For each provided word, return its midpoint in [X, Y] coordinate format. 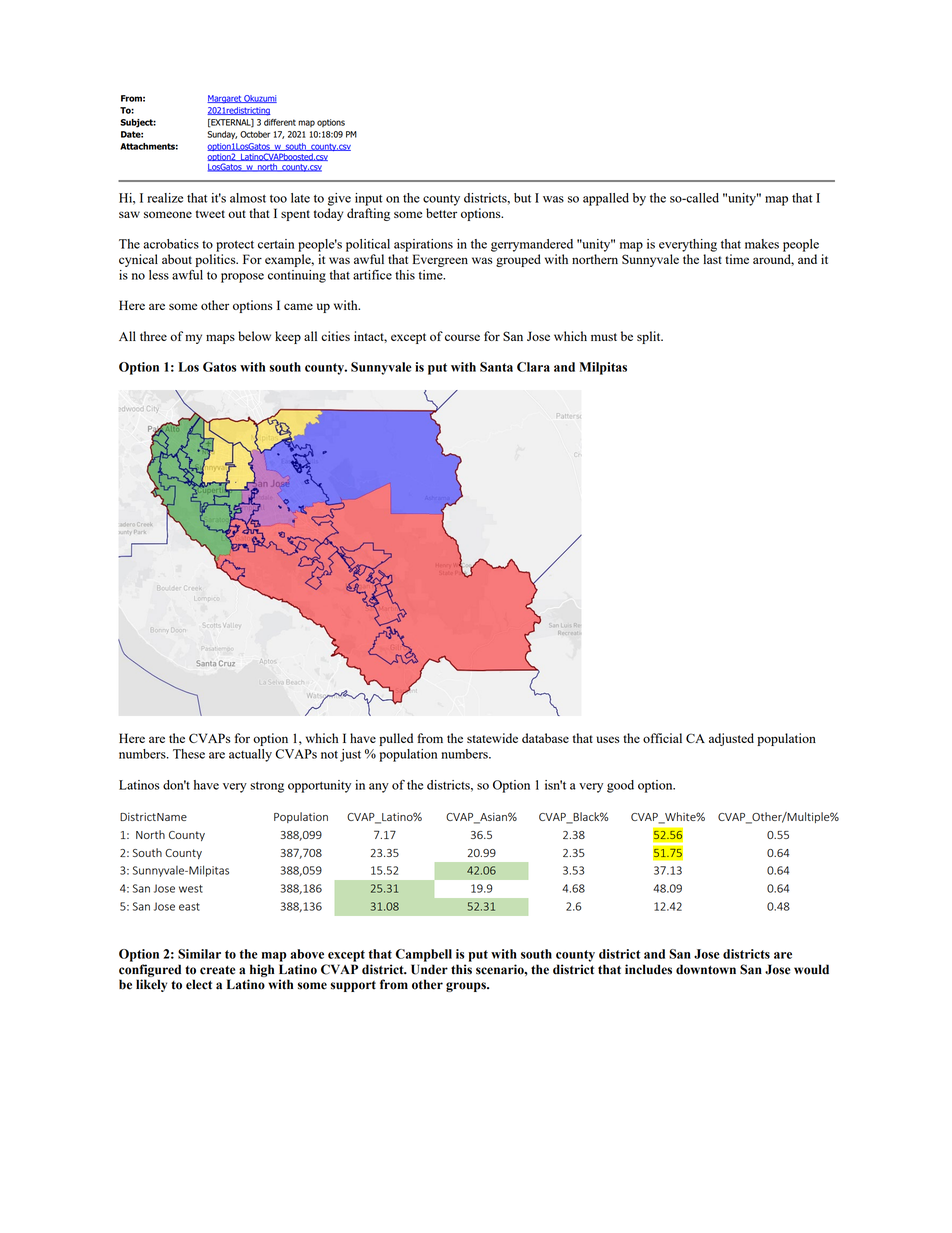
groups [467, 987]
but [522, 198]
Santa [496, 367]
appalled [606, 199]
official [662, 738]
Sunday [222, 135]
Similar [199, 954]
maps [220, 339]
